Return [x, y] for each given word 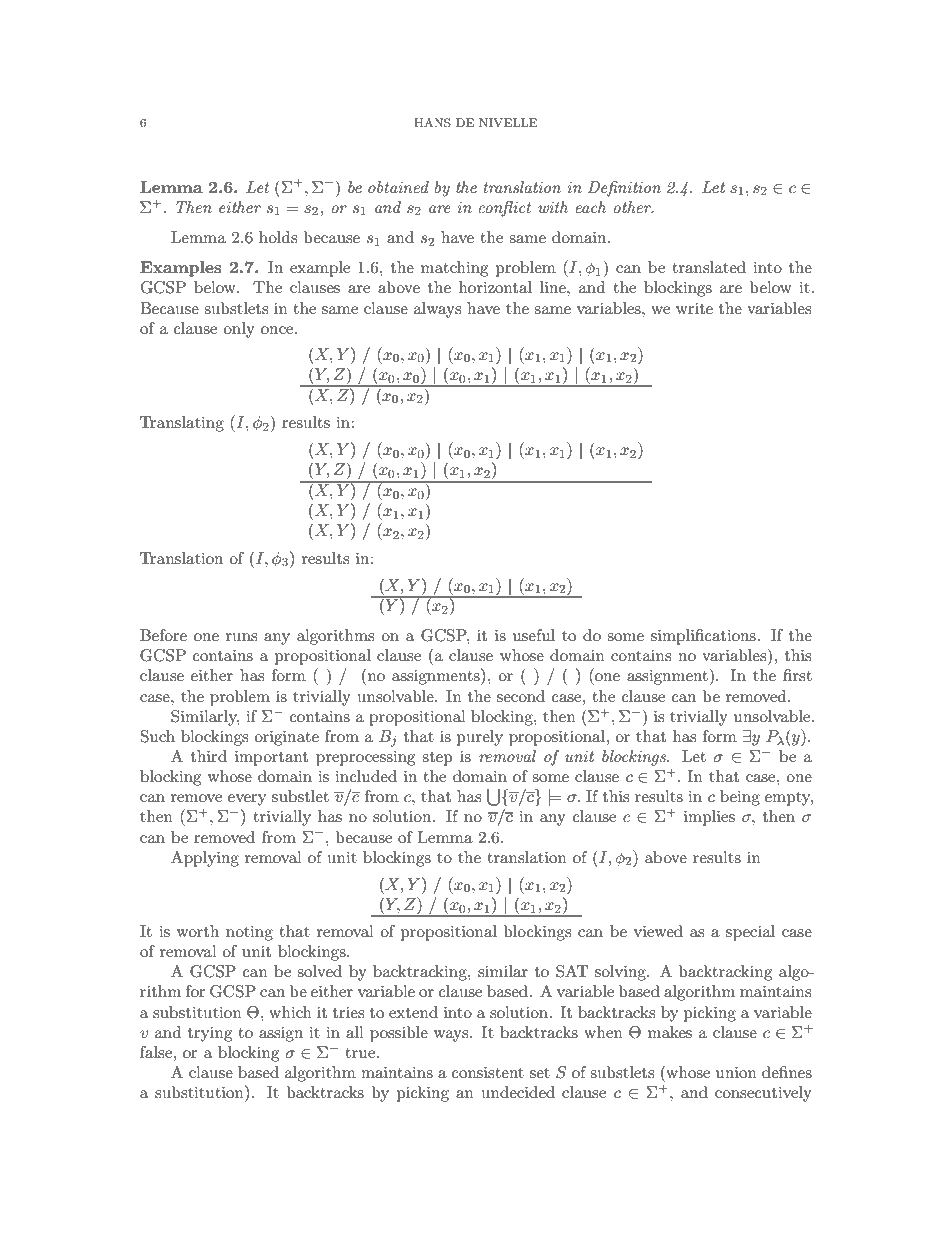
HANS [432, 123]
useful [534, 635]
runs [241, 637]
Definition [624, 189]
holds [278, 237]
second [521, 696]
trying [210, 1034]
